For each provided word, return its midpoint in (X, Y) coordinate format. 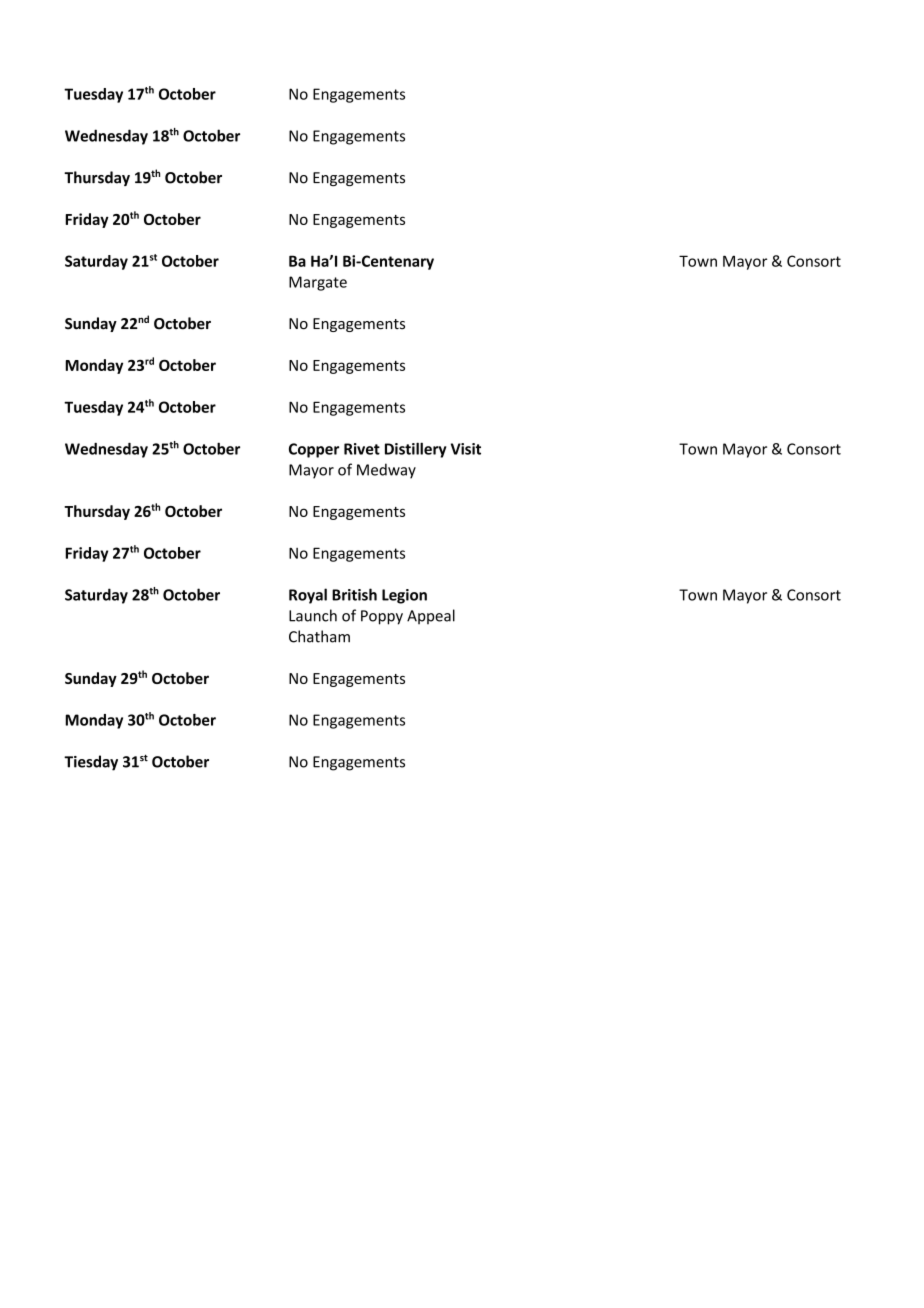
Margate (318, 283)
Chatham (319, 636)
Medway (386, 471)
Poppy (382, 617)
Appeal (431, 616)
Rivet (362, 449)
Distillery (415, 450)
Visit (466, 449)
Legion (404, 596)
